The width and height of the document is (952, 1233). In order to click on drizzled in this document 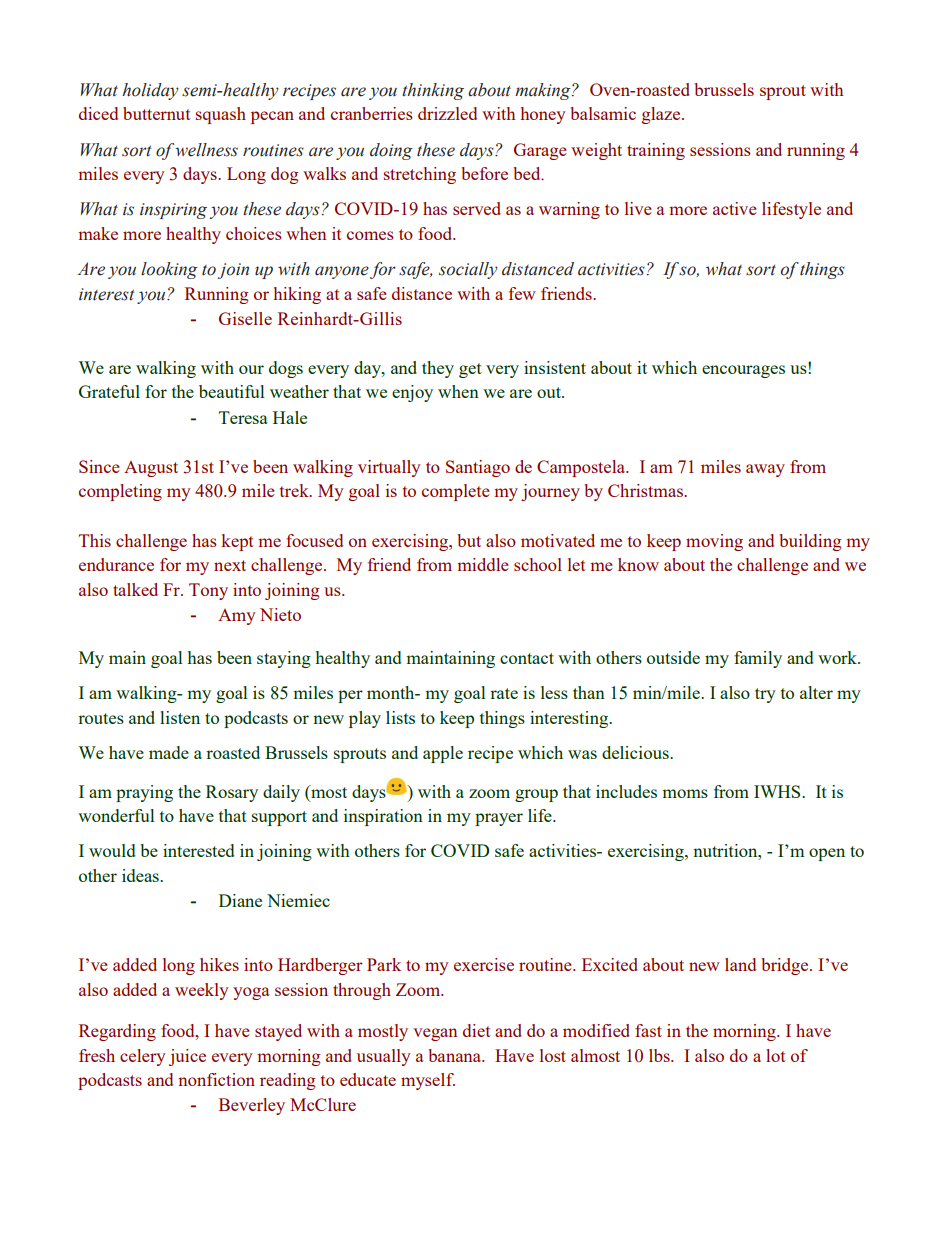, I will do `click(447, 113)`.
